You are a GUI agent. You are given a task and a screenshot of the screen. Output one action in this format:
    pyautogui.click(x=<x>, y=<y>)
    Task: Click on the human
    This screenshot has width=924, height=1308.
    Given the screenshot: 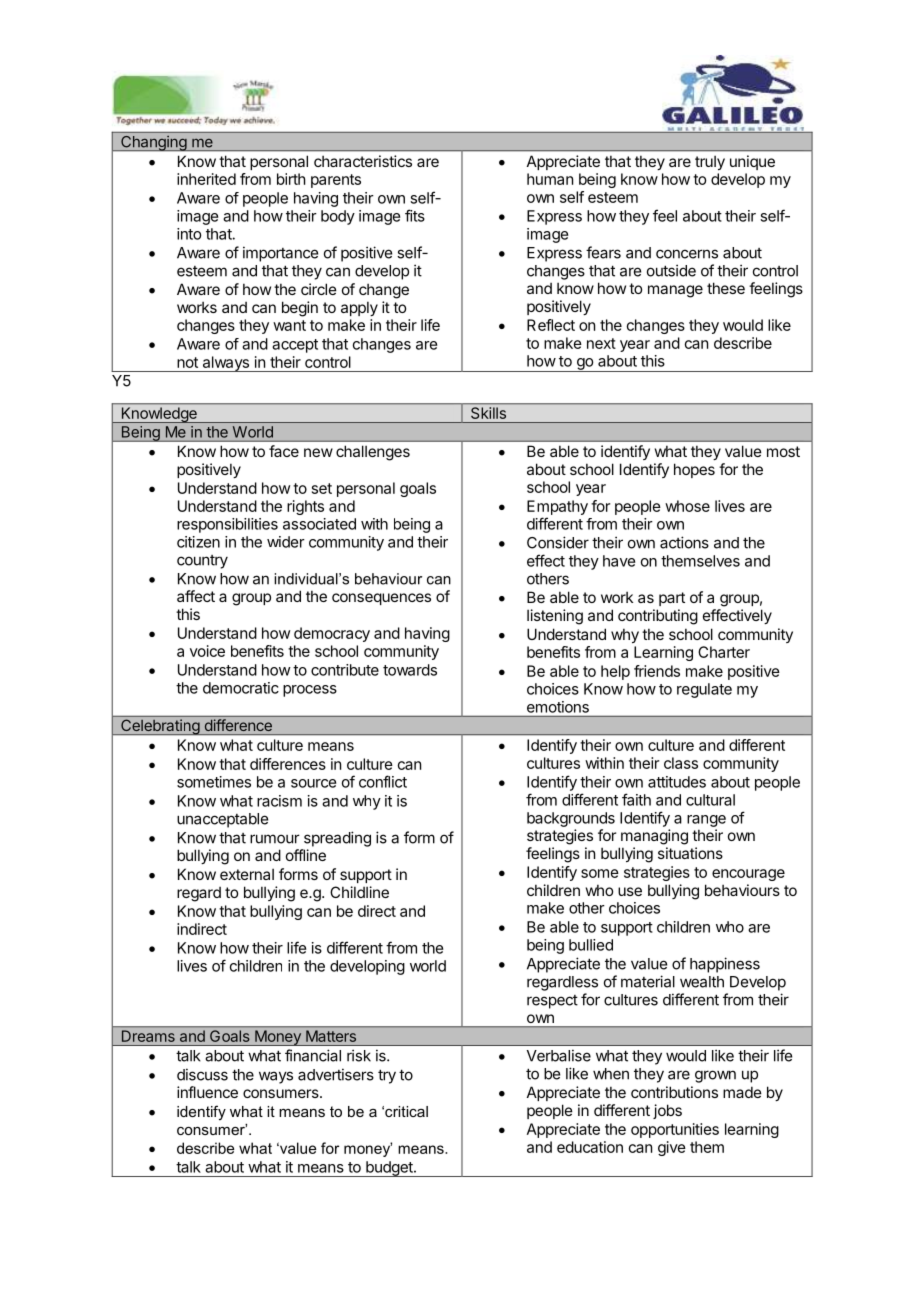 What is the action you would take?
    pyautogui.click(x=550, y=179)
